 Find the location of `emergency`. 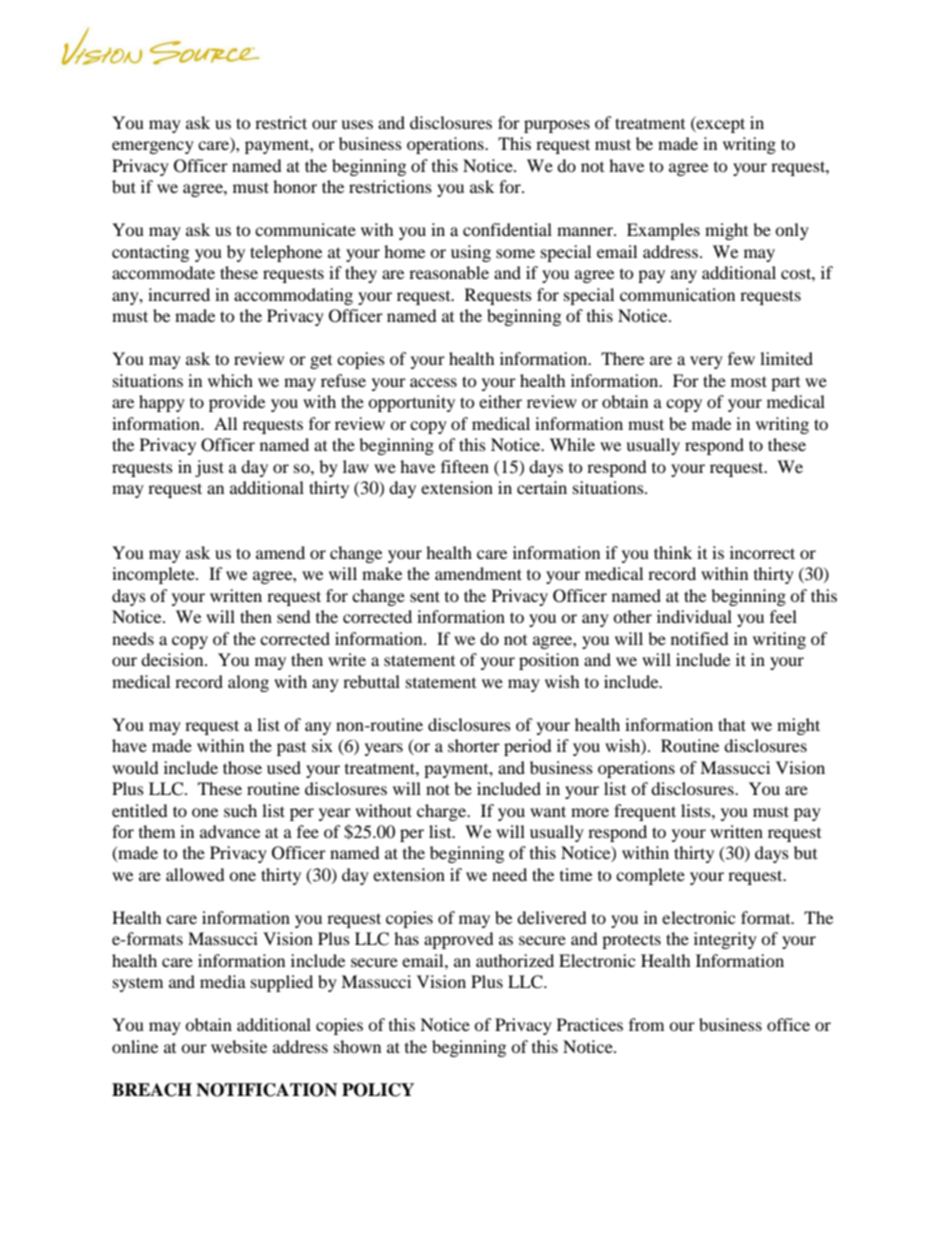

emergency is located at coordinates (153, 147).
